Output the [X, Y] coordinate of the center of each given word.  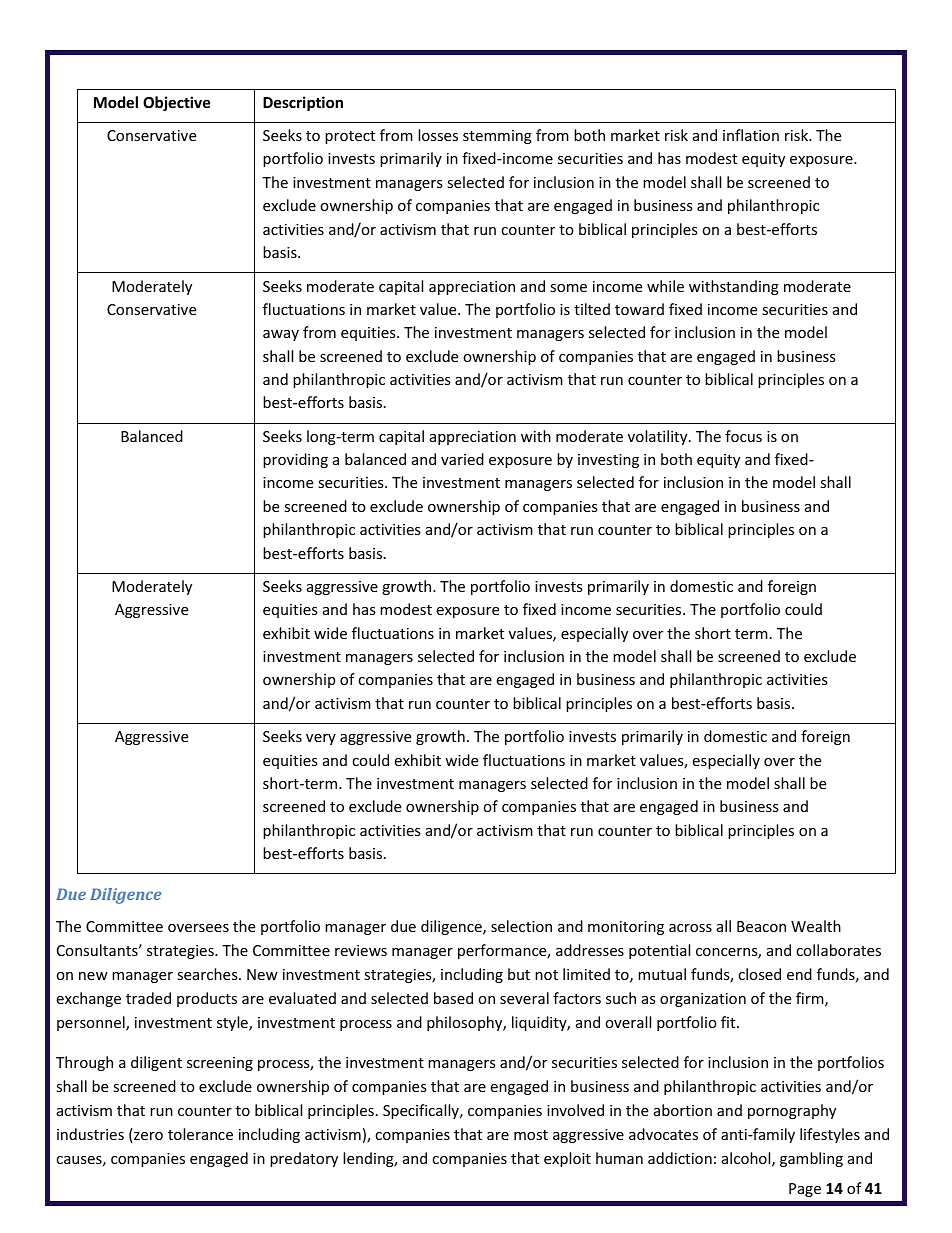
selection [521, 926]
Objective [177, 103]
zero [147, 1137]
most [531, 1135]
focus [743, 436]
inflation [751, 135]
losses [438, 135]
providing [295, 460]
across [690, 928]
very [321, 739]
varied [462, 459]
